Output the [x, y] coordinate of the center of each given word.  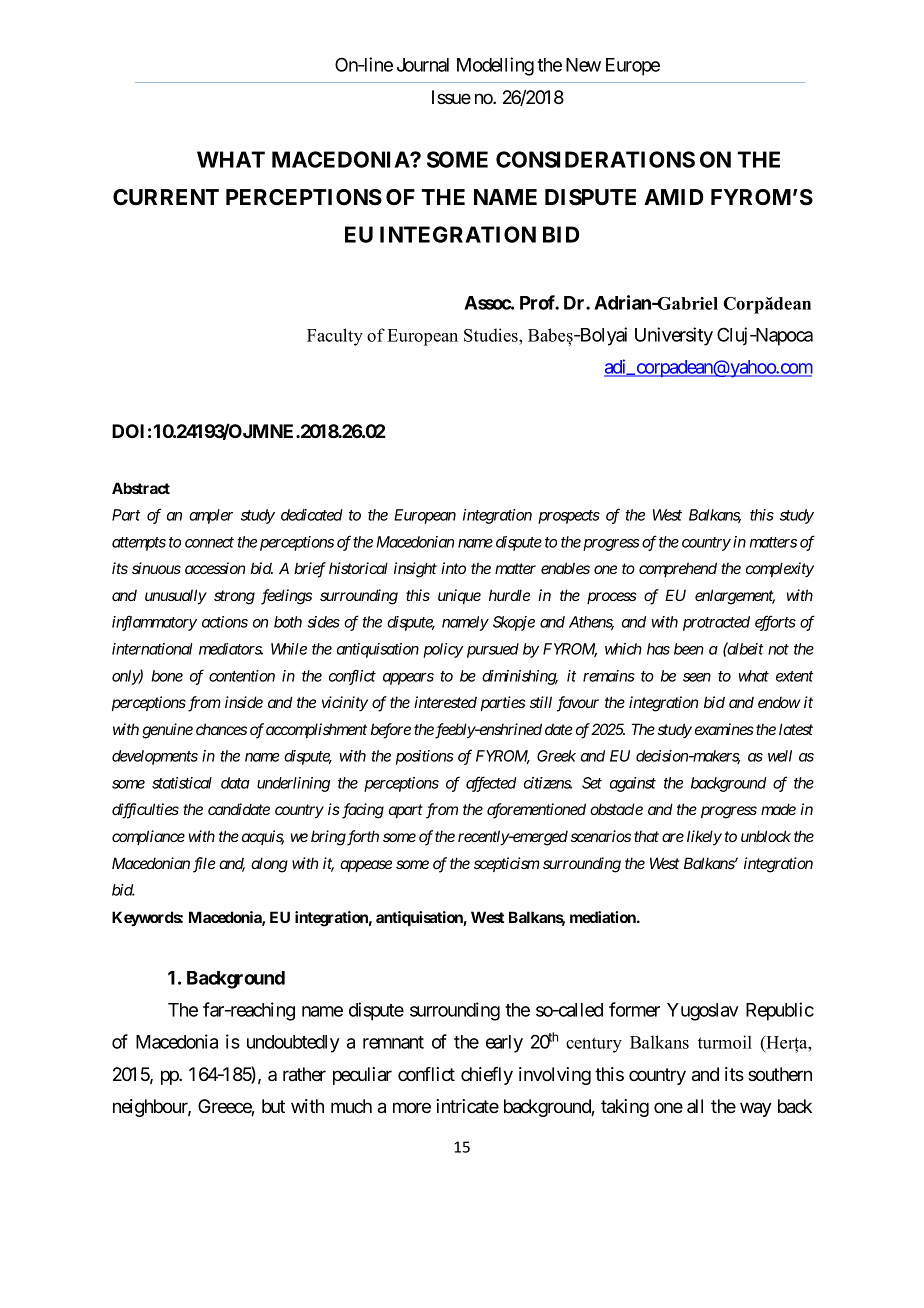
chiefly [487, 1076]
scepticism [507, 864]
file [204, 865]
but [273, 1106]
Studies [492, 335]
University [674, 336]
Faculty [335, 337]
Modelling [495, 66]
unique [459, 596]
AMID [674, 197]
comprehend [678, 569]
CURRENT [166, 197]
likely [704, 837]
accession [215, 568]
